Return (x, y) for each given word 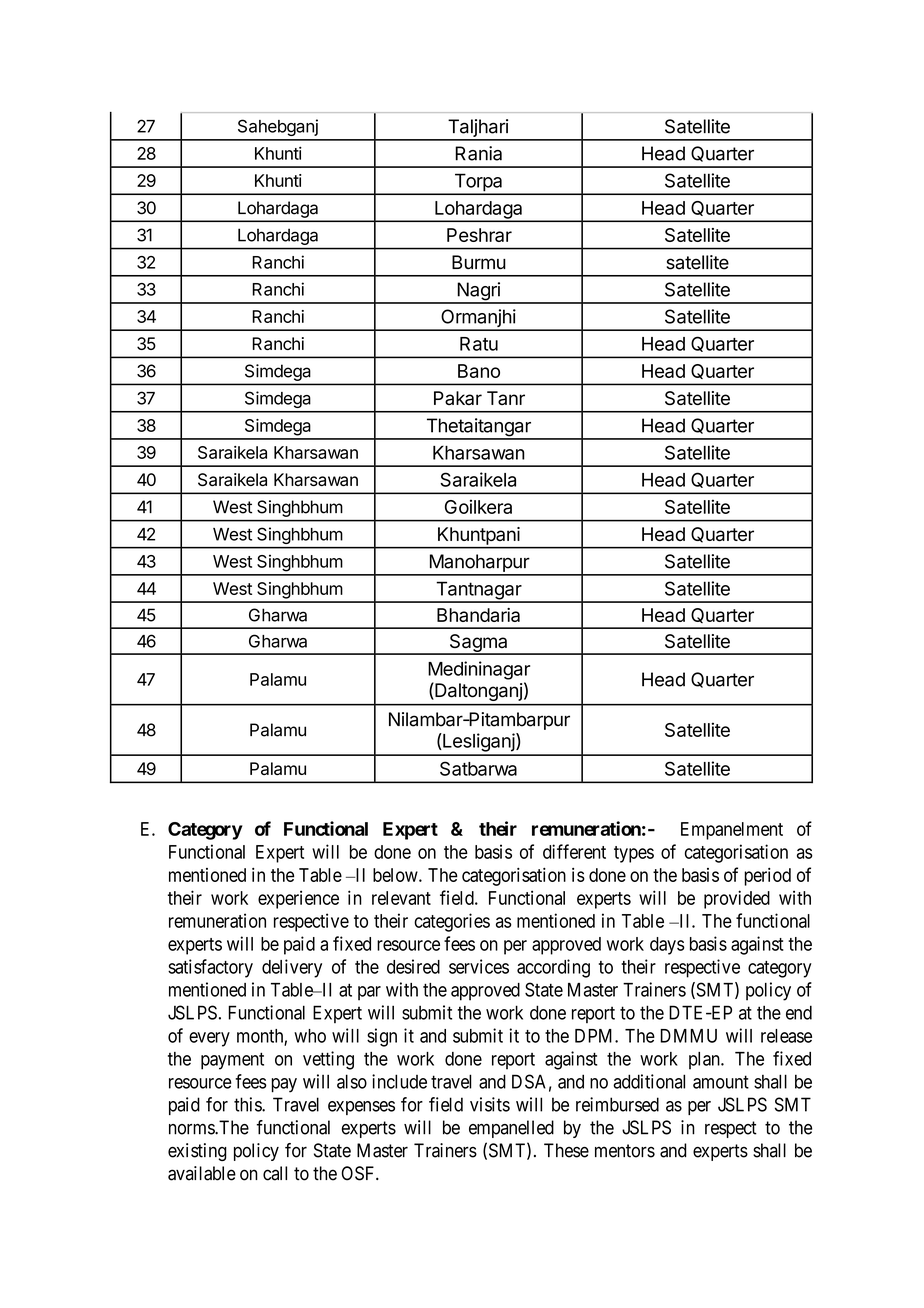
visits (490, 1104)
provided (737, 899)
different (574, 851)
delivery (292, 968)
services (479, 966)
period (767, 877)
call (275, 1173)
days (667, 946)
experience (298, 899)
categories (452, 922)
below (396, 875)
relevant (401, 898)
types (634, 854)
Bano (479, 371)
